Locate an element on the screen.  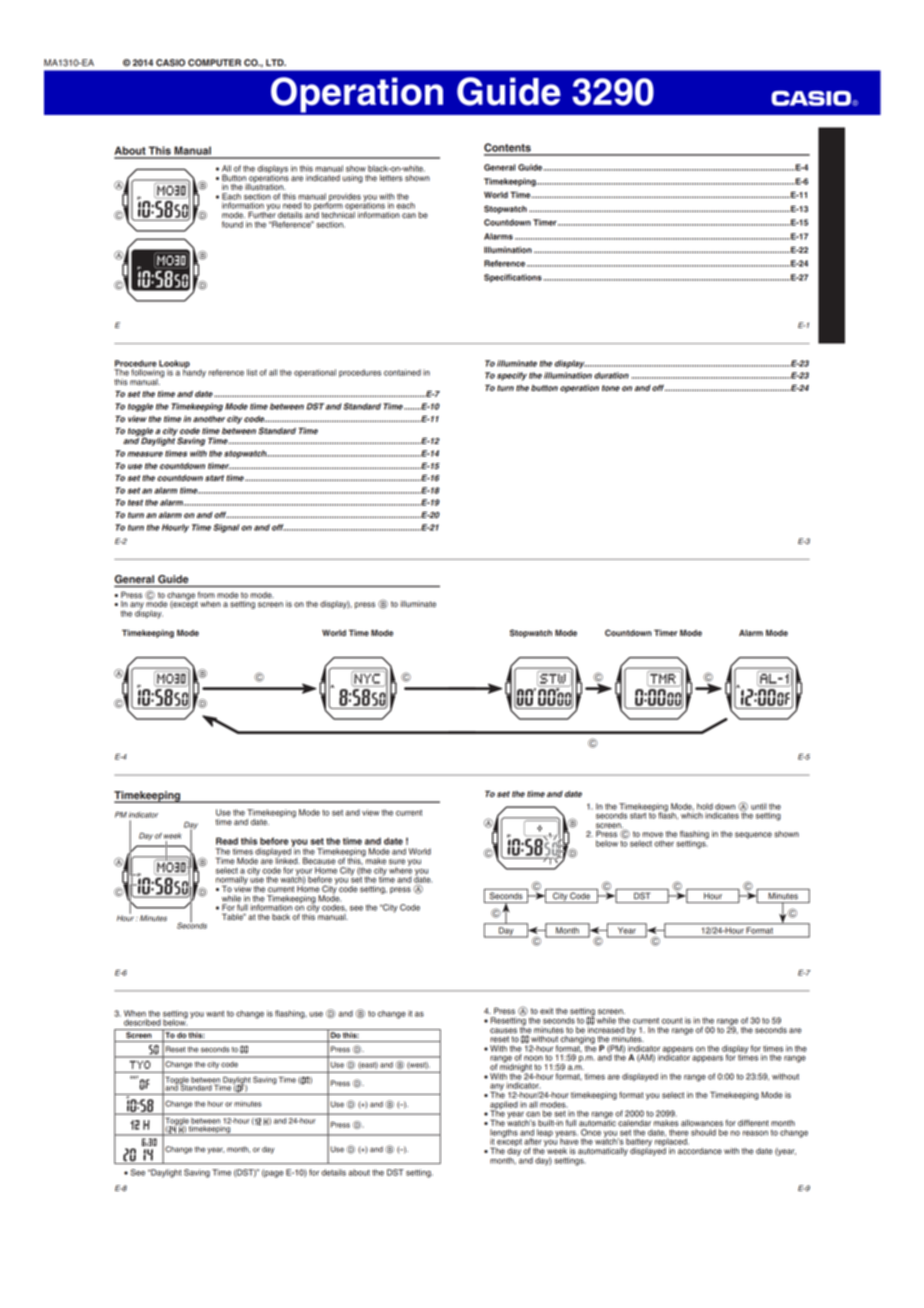
Signal is located at coordinates (226, 528).
